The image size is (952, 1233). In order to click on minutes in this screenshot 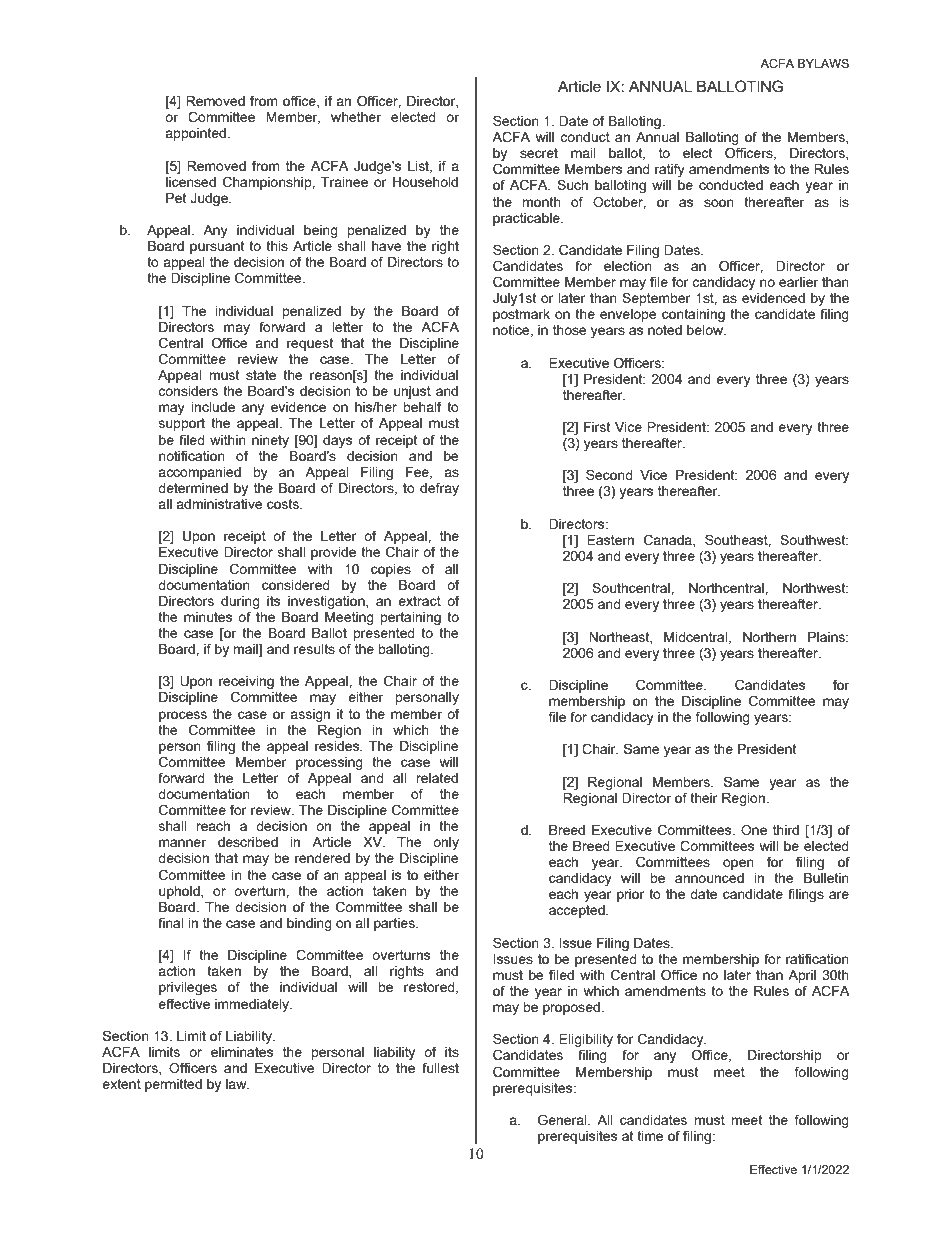, I will do `click(208, 617)`.
